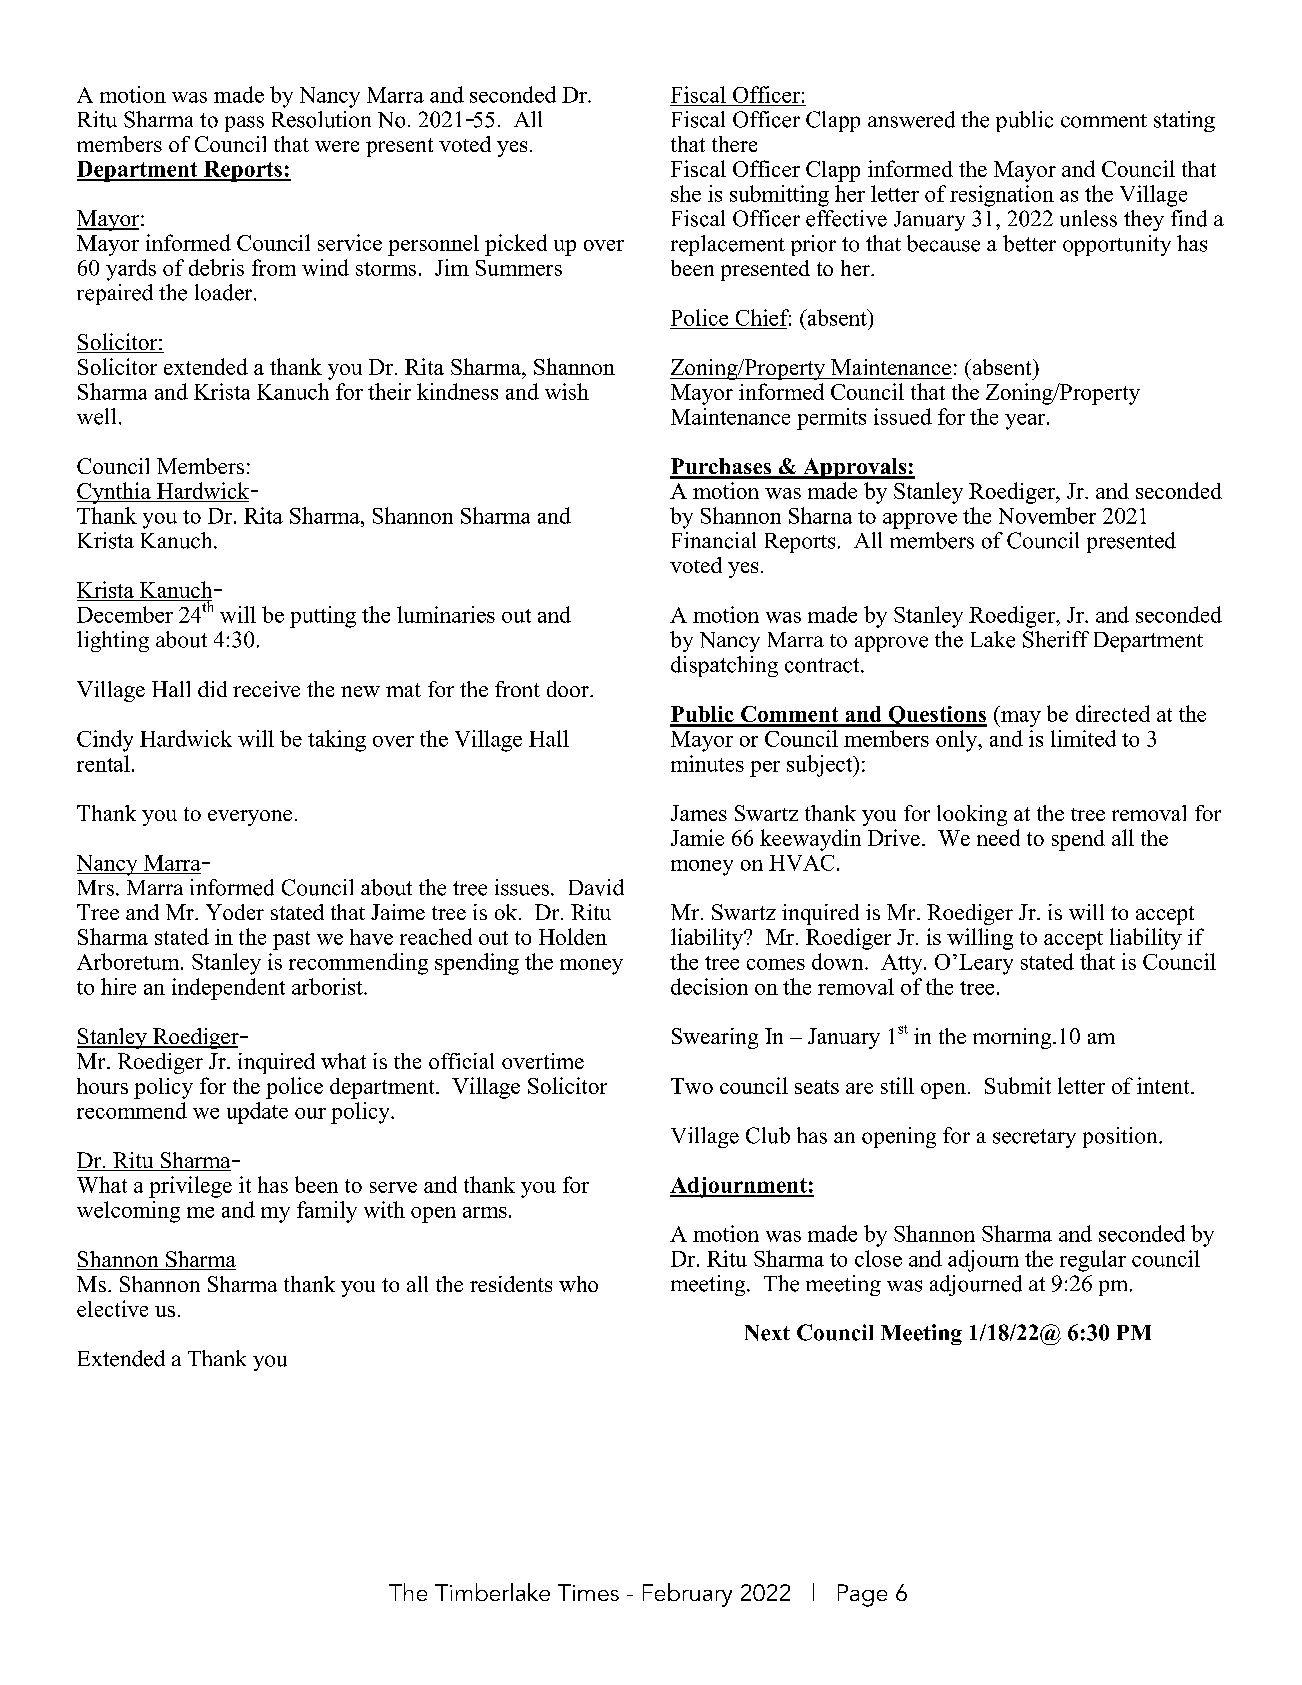 The height and width of the document is (1685, 1302). I want to click on pass, so click(244, 124).
